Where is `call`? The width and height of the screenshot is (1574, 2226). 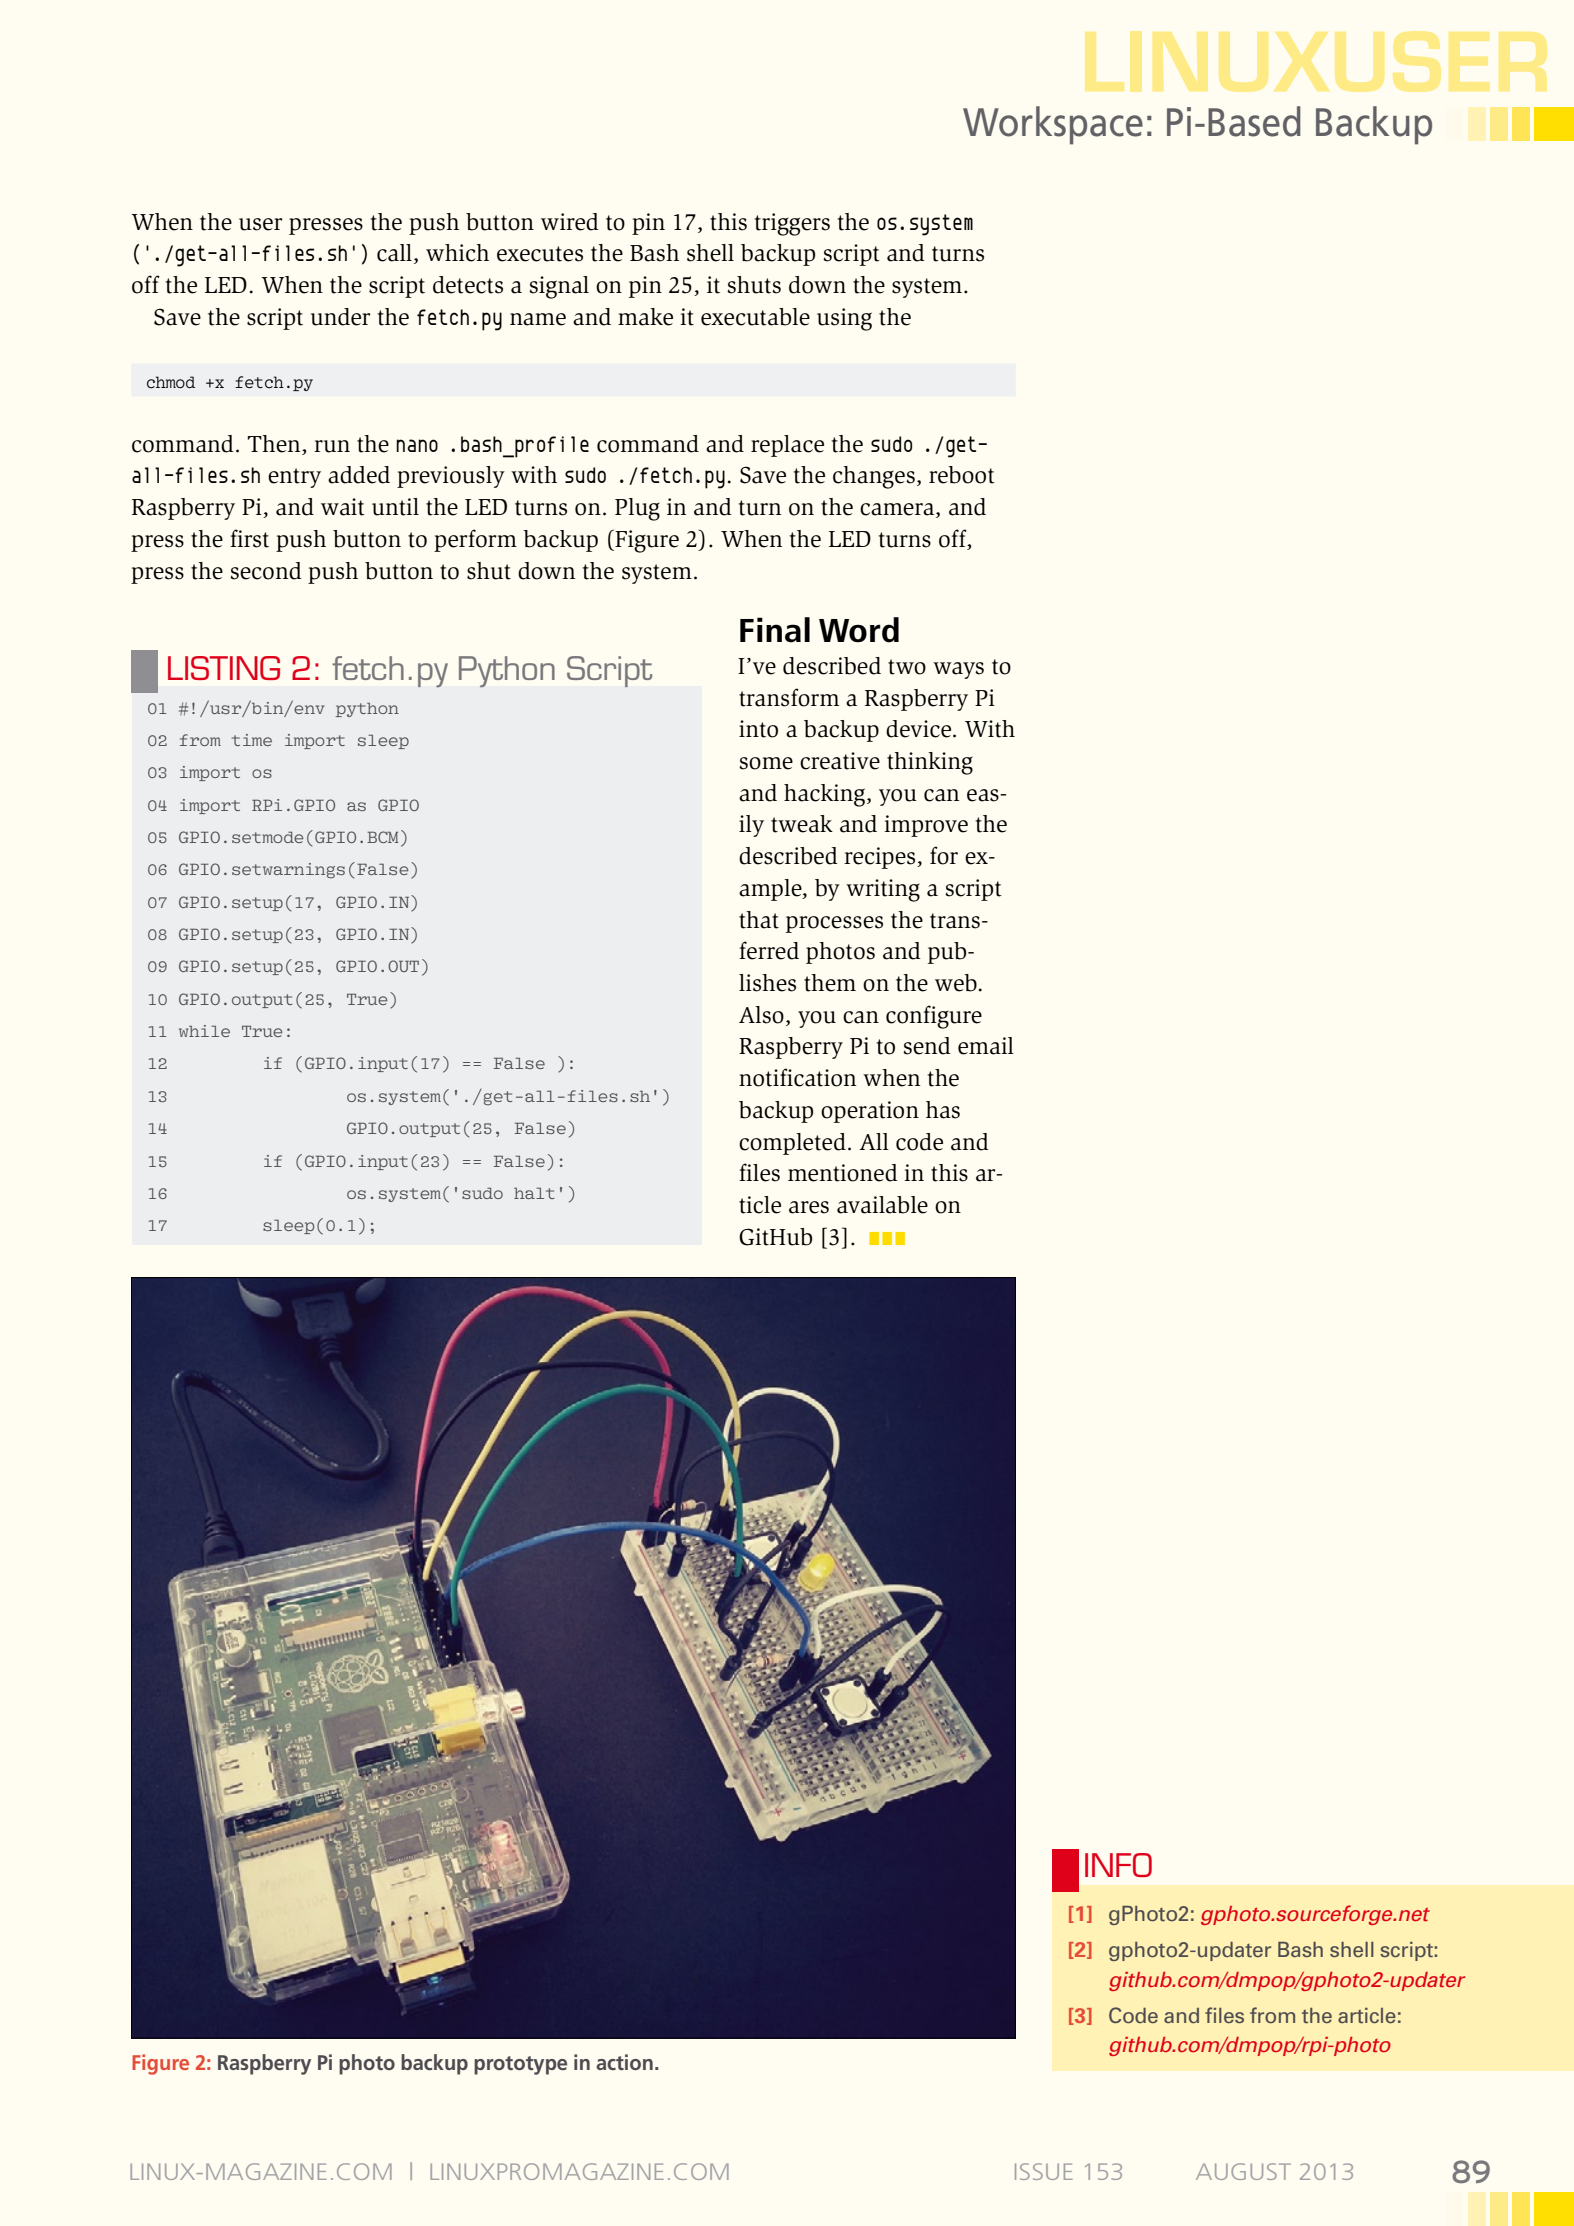
call is located at coordinates (394, 253).
